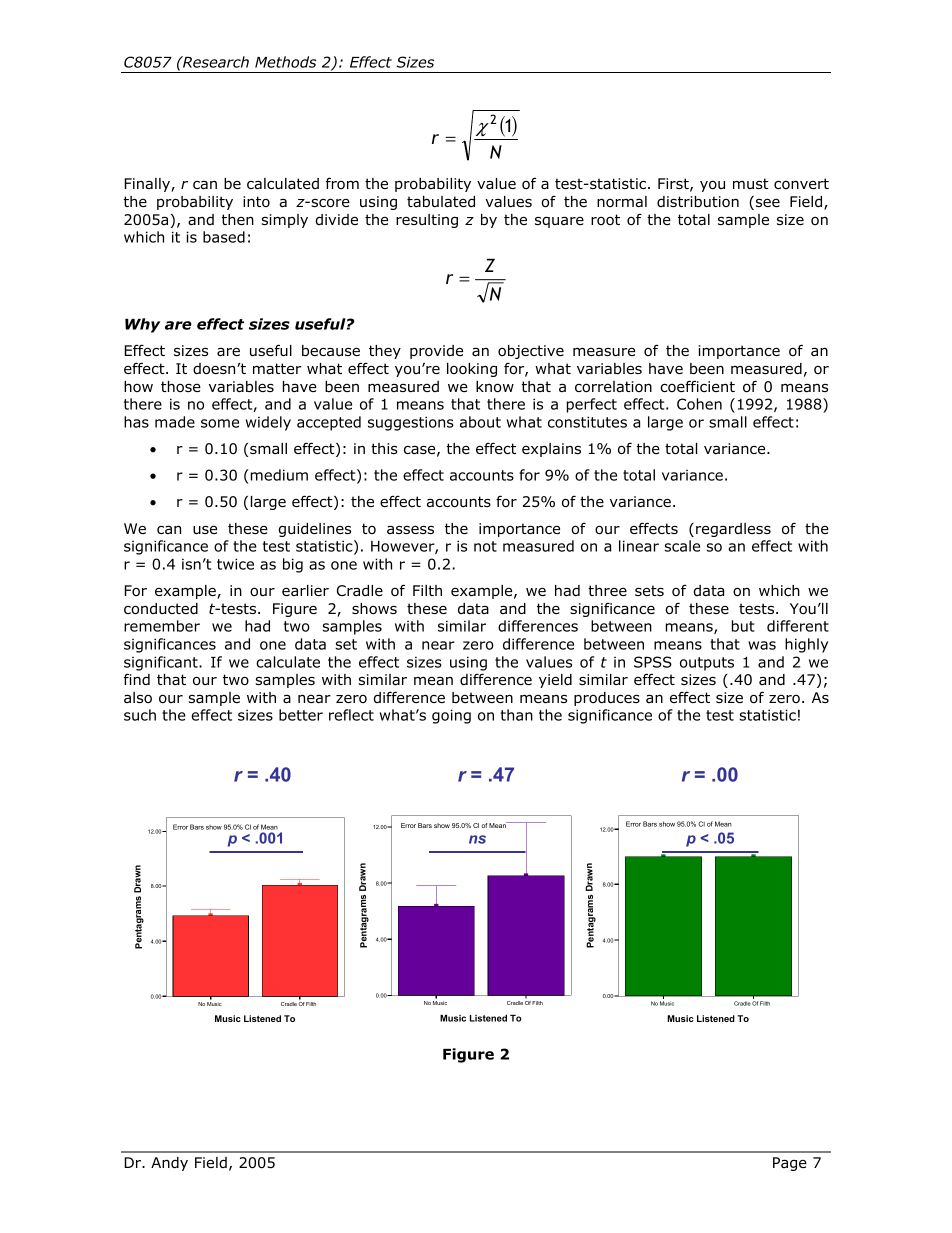  Describe the element at coordinates (699, 404) in the screenshot. I see `Cohen` at that location.
